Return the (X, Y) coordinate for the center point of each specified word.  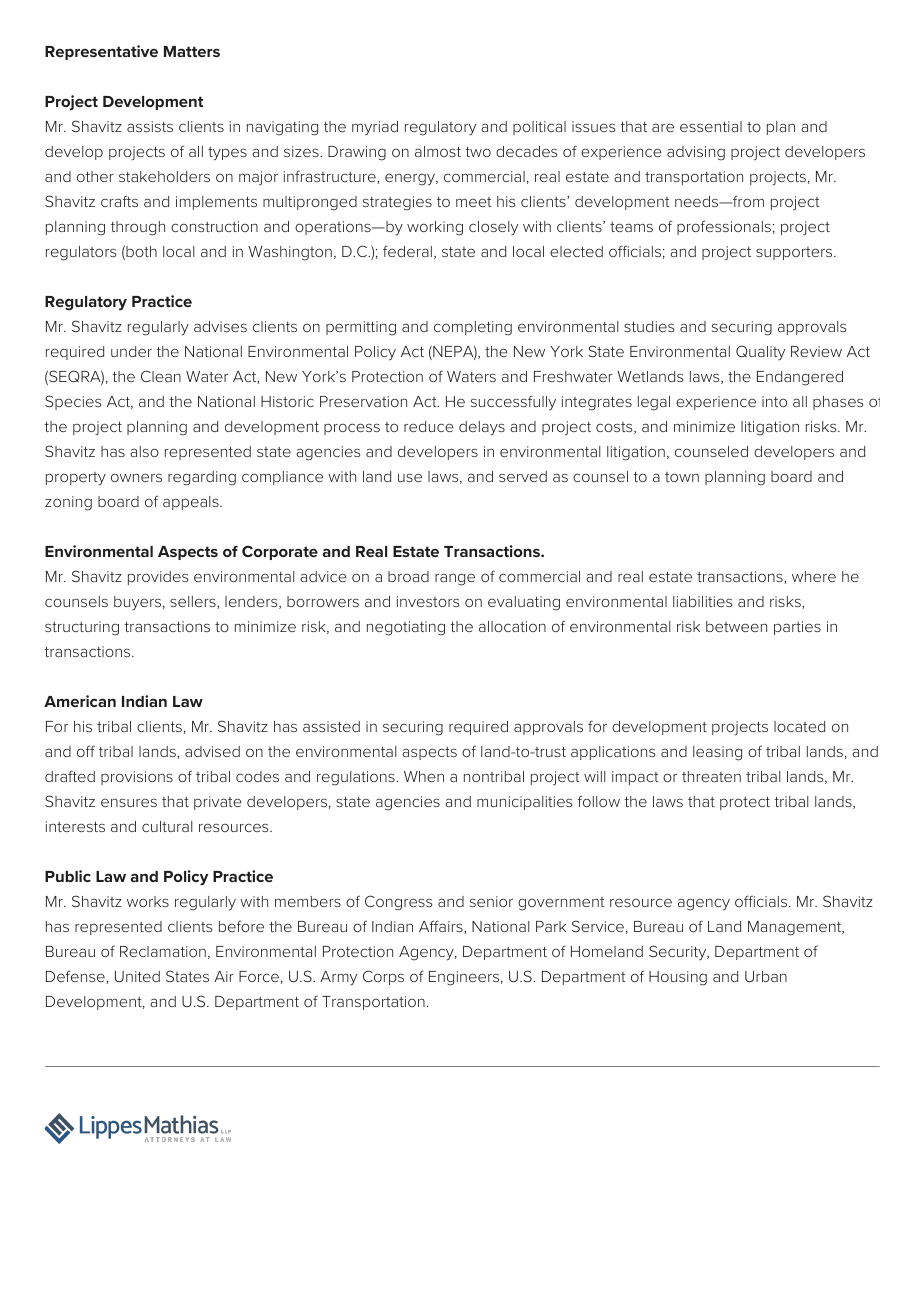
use (410, 477)
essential (711, 126)
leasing (717, 753)
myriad (375, 128)
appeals (192, 503)
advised (212, 751)
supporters (795, 253)
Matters (192, 51)
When (424, 776)
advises (220, 326)
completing (473, 328)
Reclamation (163, 951)
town (682, 477)
